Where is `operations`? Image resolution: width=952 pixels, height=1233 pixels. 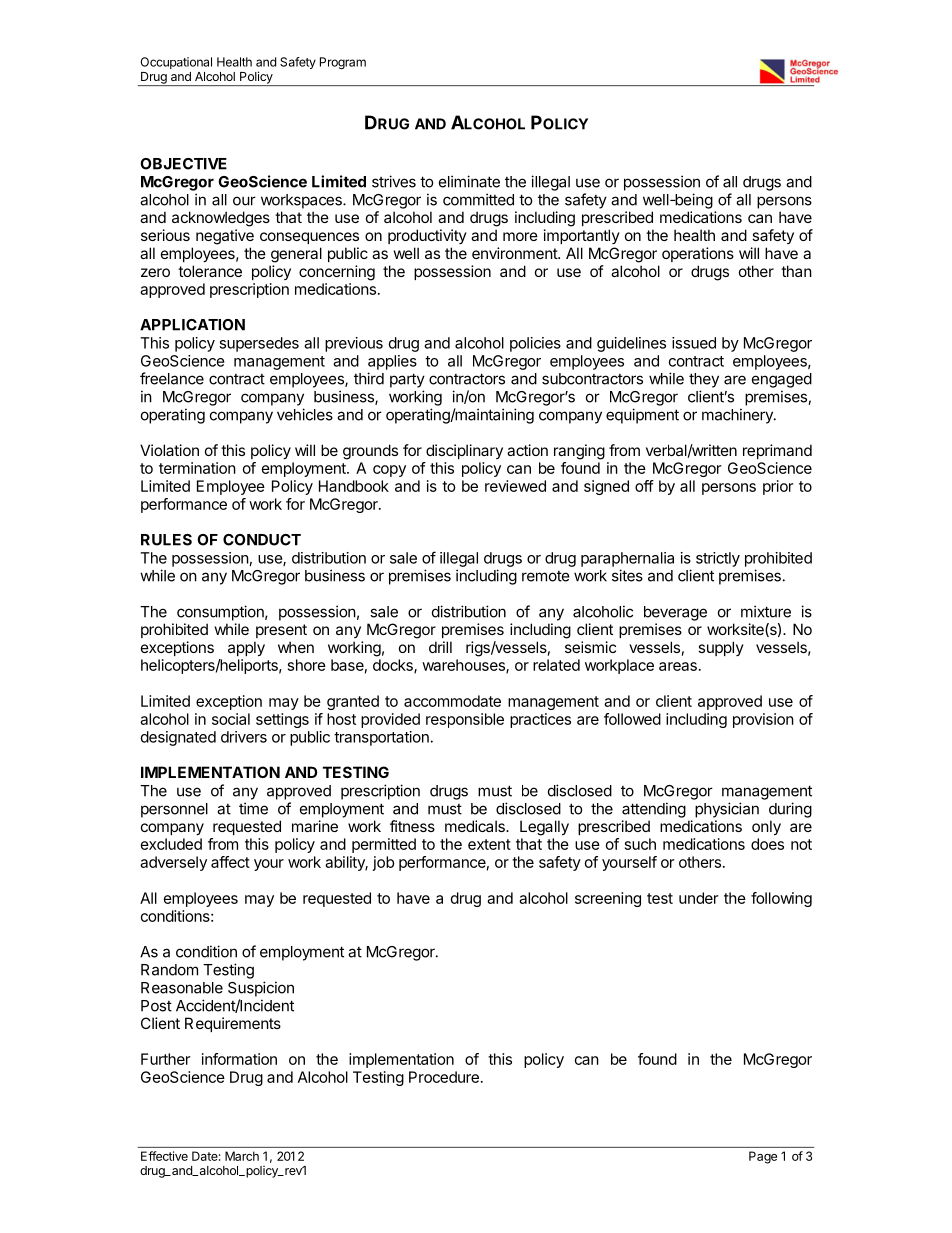
operations is located at coordinates (698, 254).
